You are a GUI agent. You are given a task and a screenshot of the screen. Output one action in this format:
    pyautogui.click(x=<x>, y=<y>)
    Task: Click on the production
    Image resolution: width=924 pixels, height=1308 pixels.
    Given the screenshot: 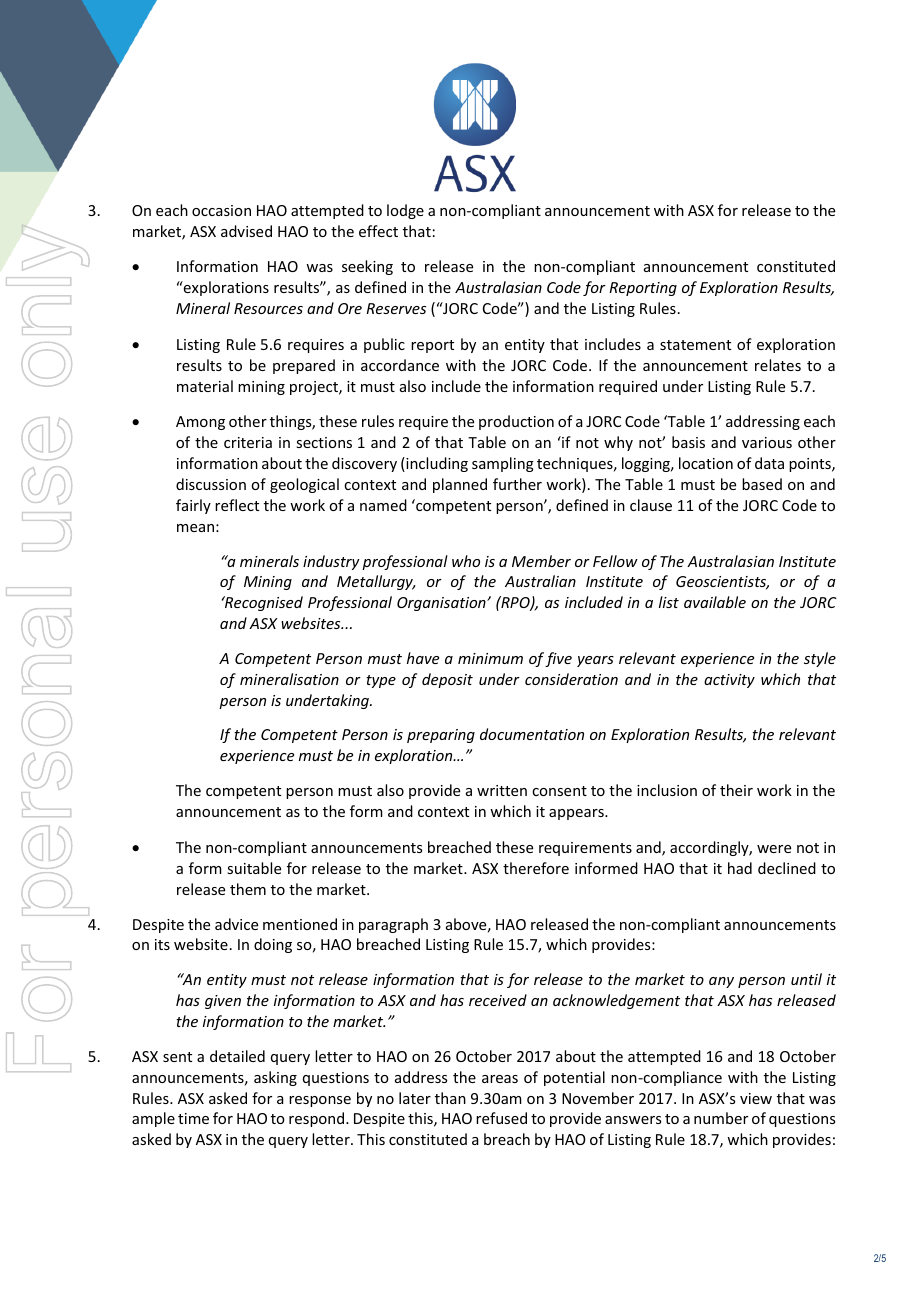 What is the action you would take?
    pyautogui.click(x=516, y=422)
